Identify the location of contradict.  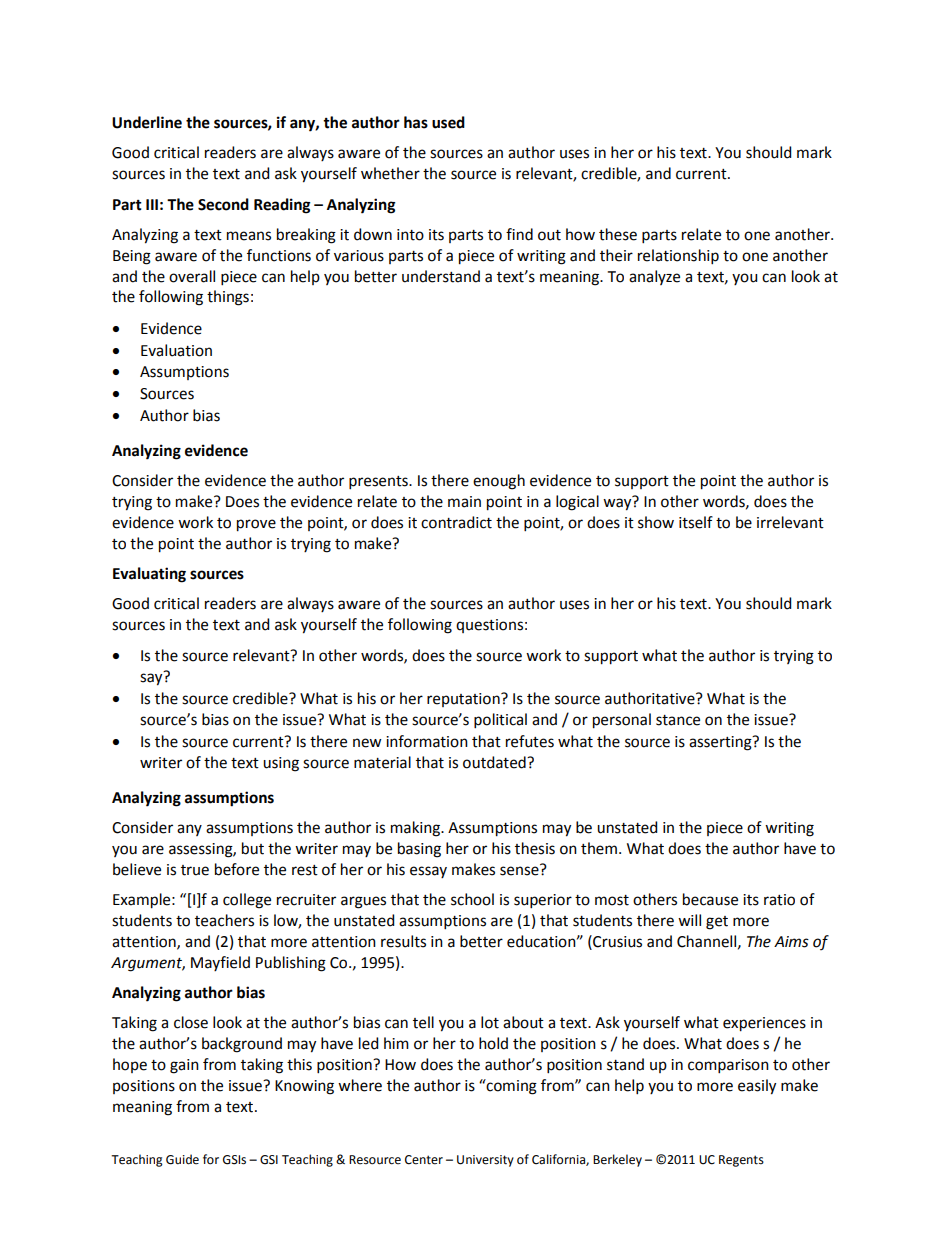
(456, 522).
